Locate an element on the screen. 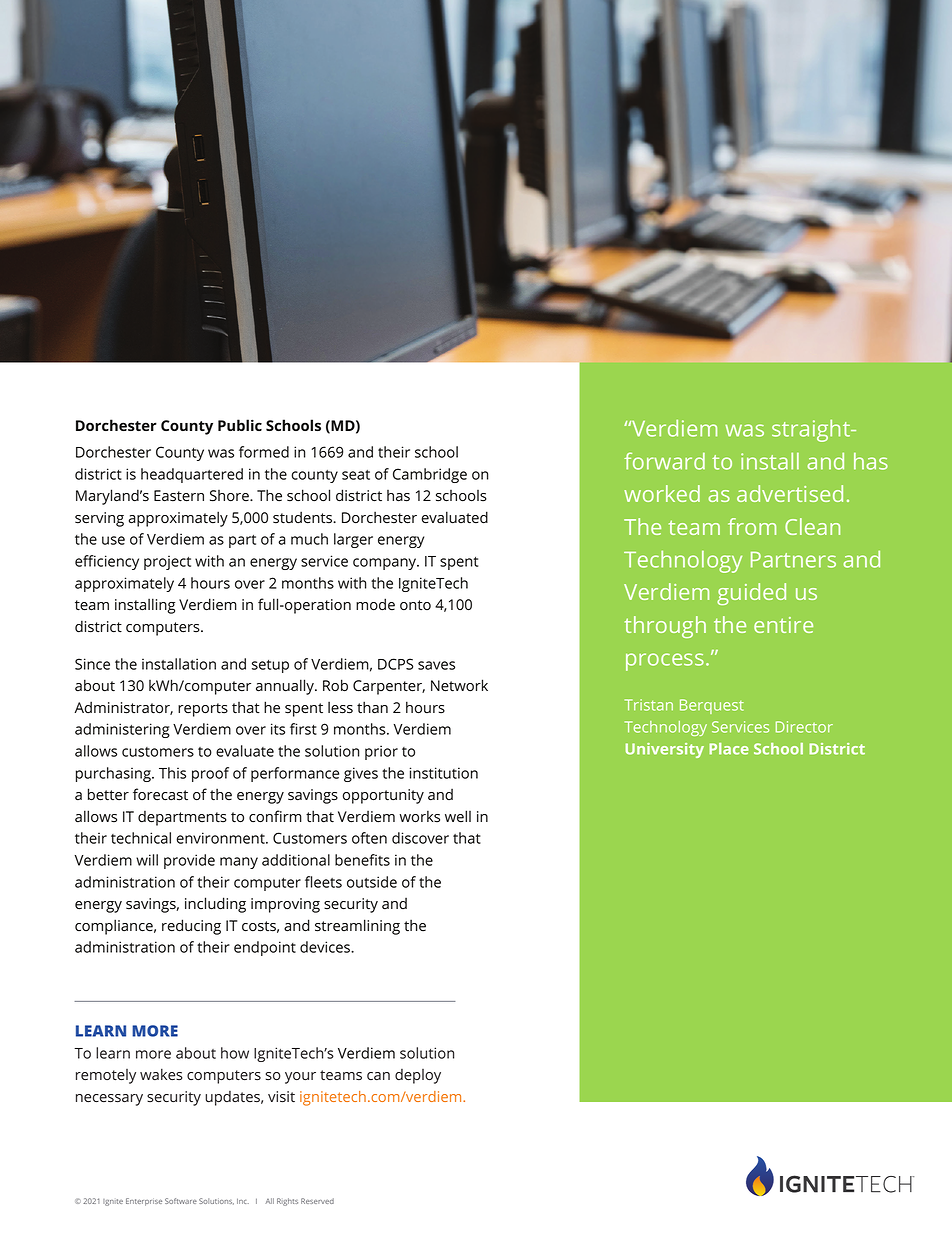  headquartered is located at coordinates (192, 475).
